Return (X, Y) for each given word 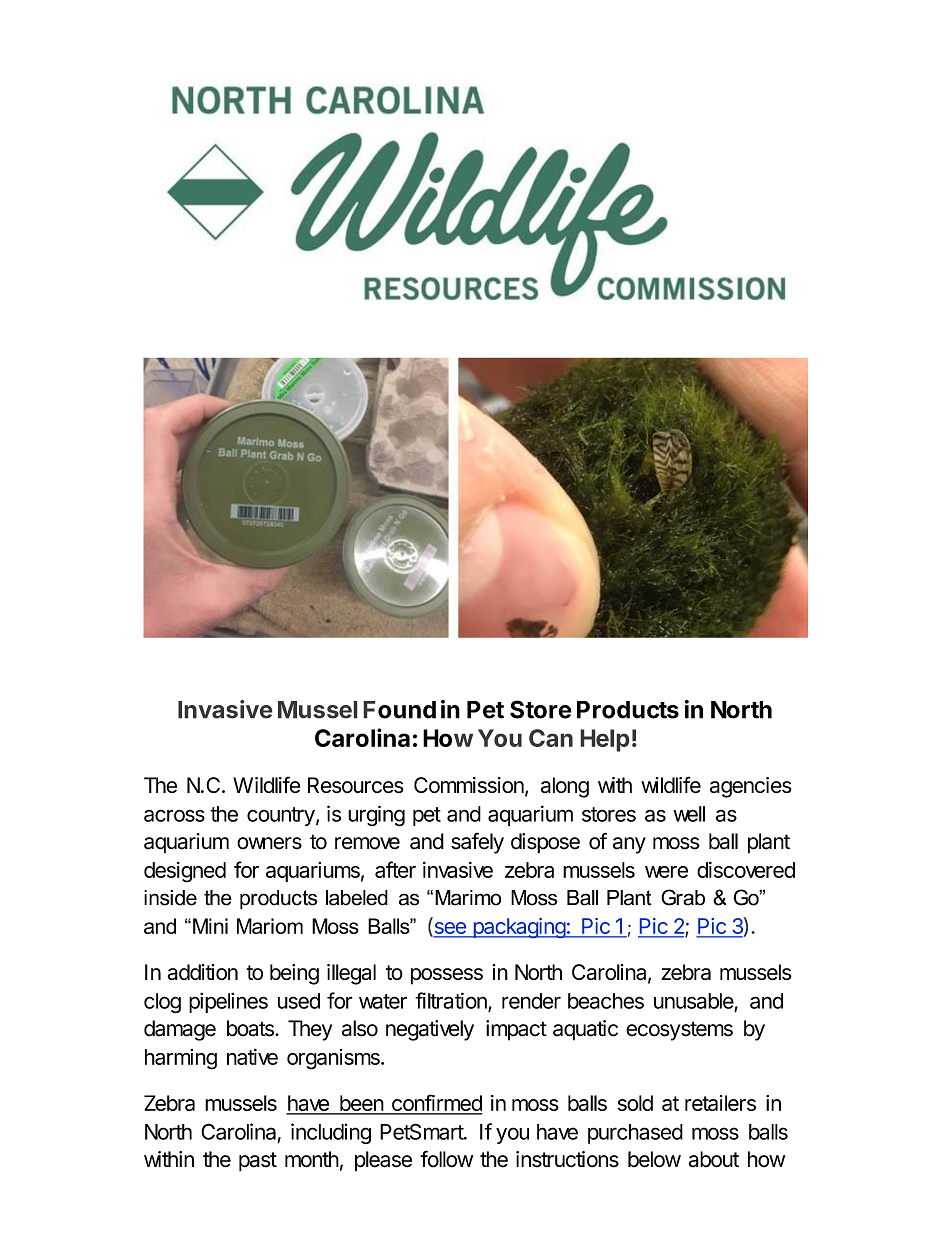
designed (185, 872)
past (258, 1162)
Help (605, 740)
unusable (694, 1001)
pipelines (228, 1002)
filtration (452, 1001)
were (666, 872)
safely (477, 843)
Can (551, 738)
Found (399, 710)
